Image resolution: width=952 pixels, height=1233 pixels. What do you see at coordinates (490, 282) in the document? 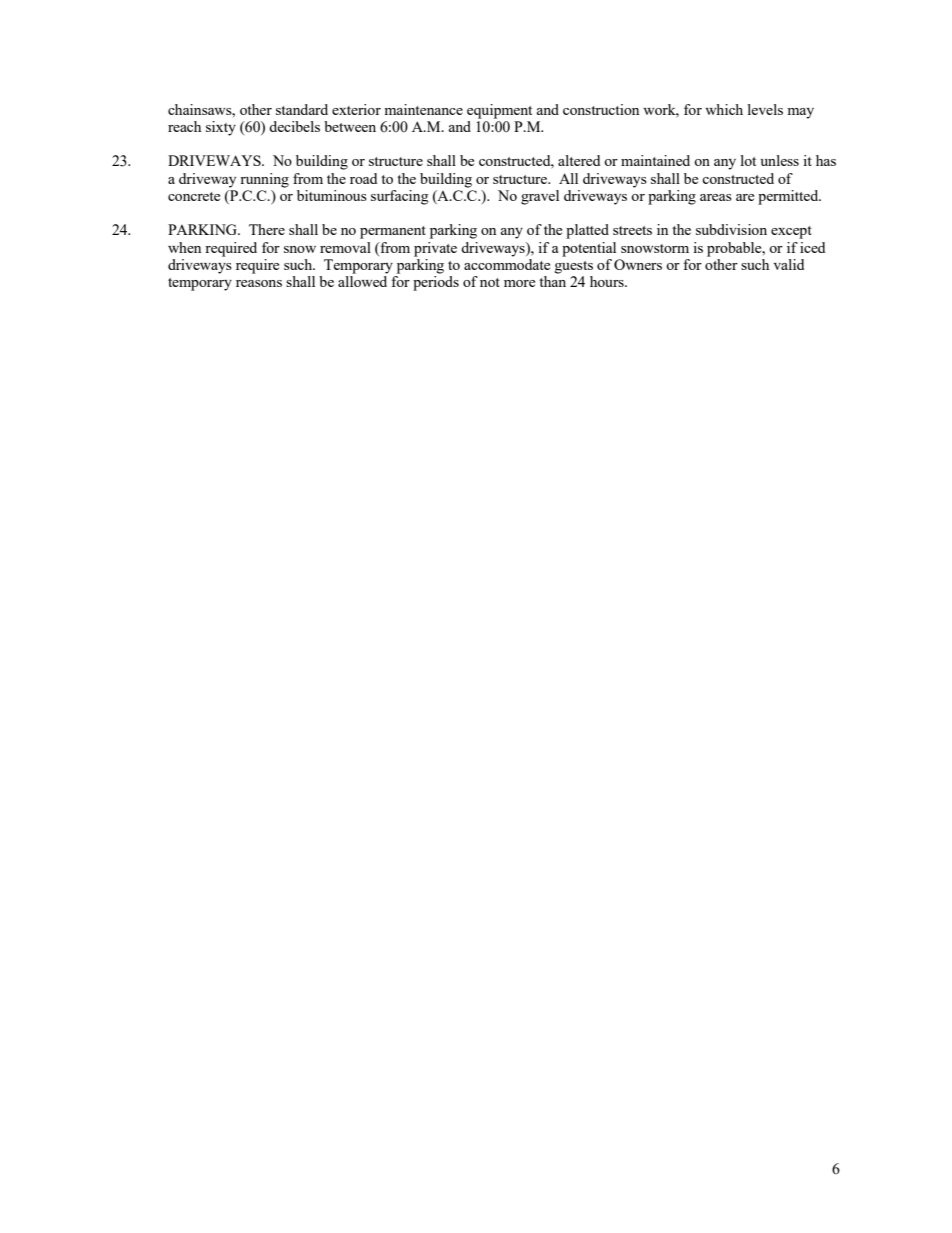
I see `not` at bounding box center [490, 282].
